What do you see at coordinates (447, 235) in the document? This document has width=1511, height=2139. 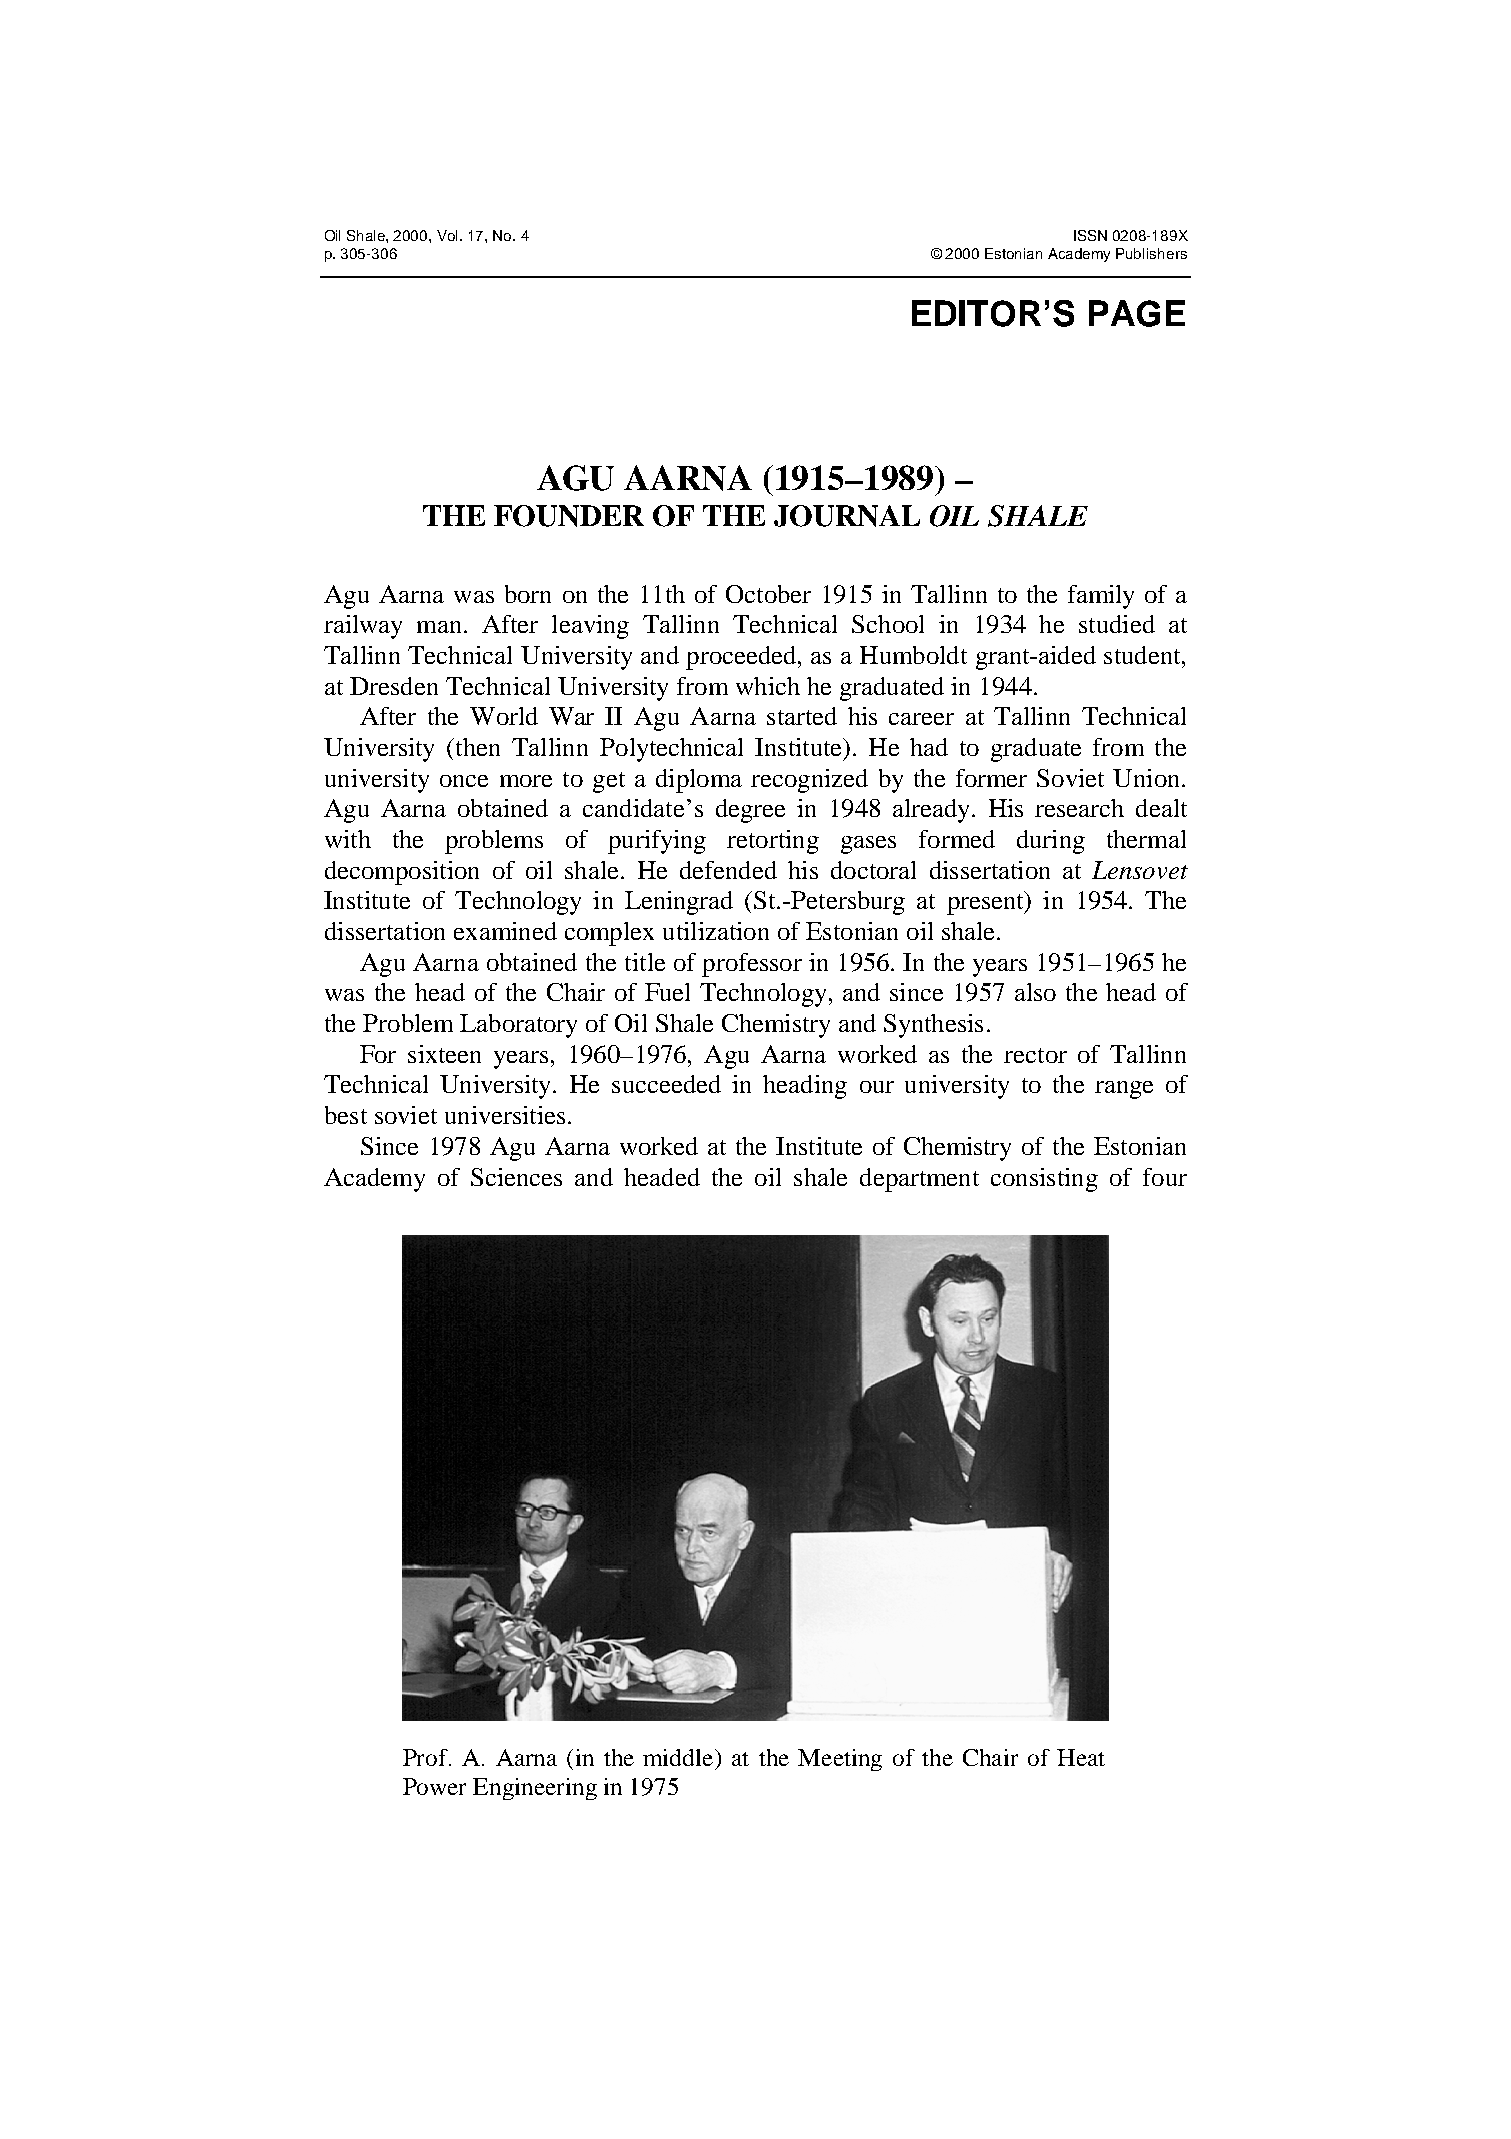 I see `Vol` at bounding box center [447, 235].
